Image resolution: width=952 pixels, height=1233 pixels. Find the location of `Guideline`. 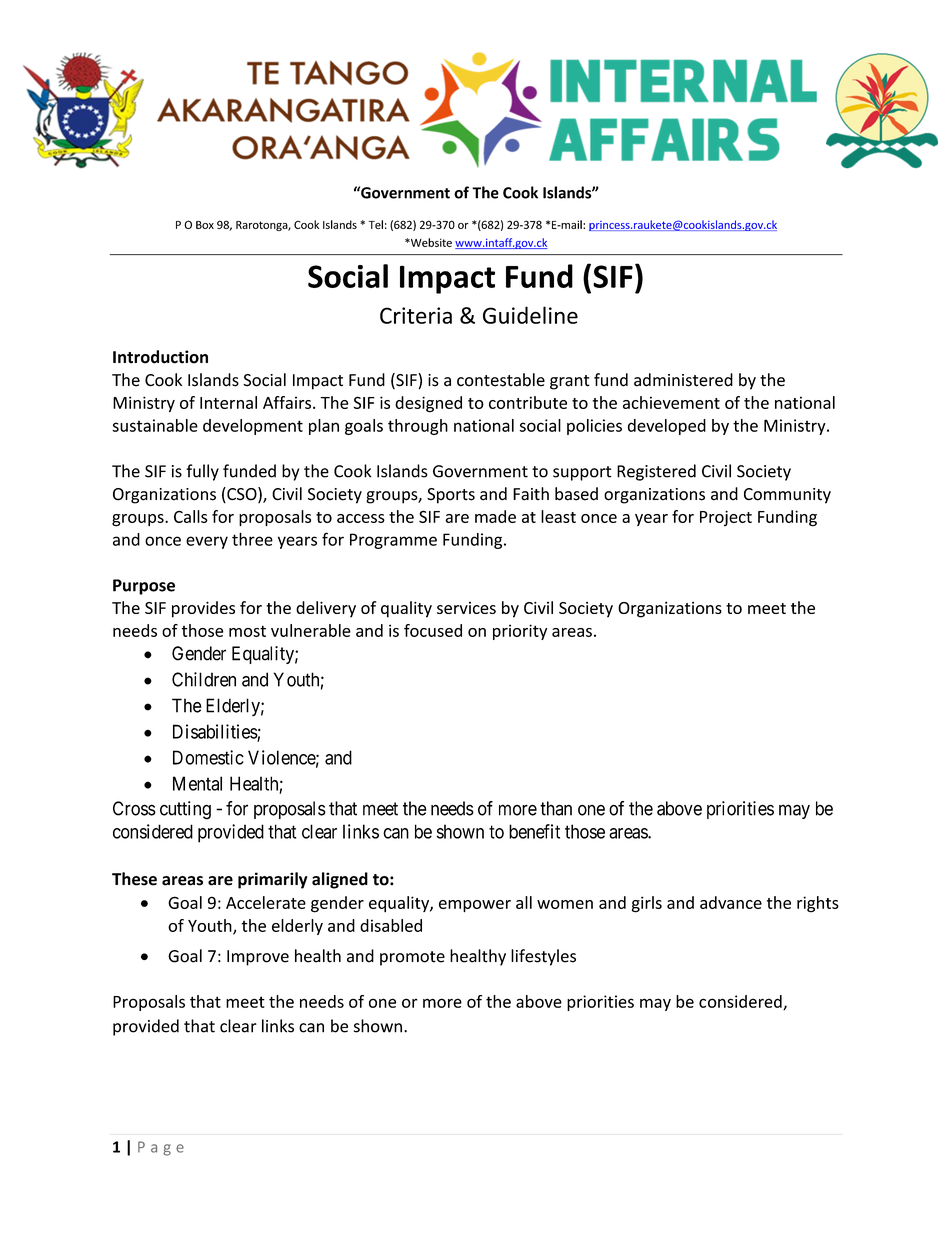

Guideline is located at coordinates (530, 315).
